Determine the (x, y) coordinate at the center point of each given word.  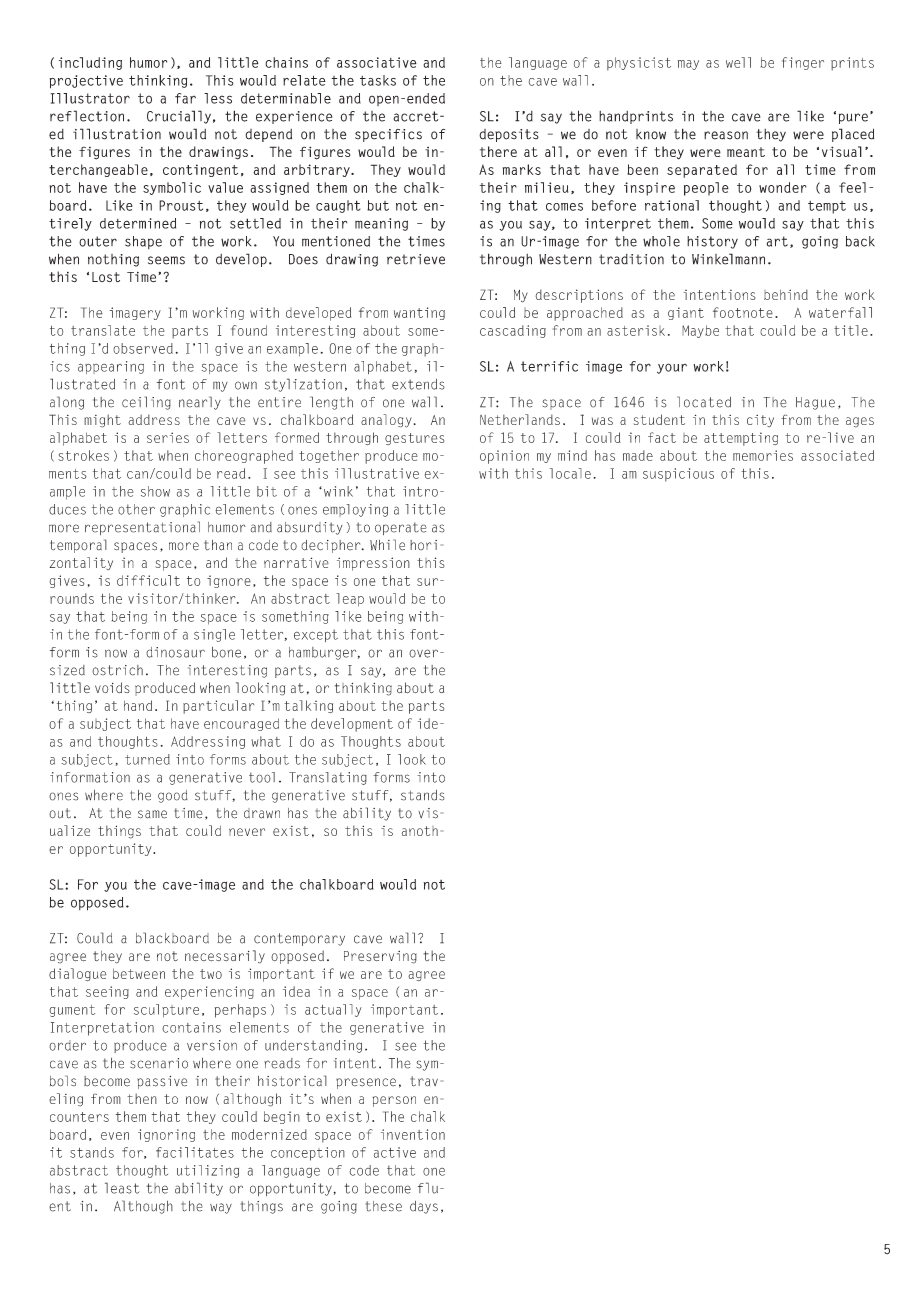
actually (333, 1010)
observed (143, 348)
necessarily (225, 957)
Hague (815, 403)
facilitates (195, 1152)
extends (418, 384)
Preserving (380, 957)
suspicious (678, 475)
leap (350, 600)
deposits (509, 135)
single (214, 635)
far (185, 98)
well (738, 62)
